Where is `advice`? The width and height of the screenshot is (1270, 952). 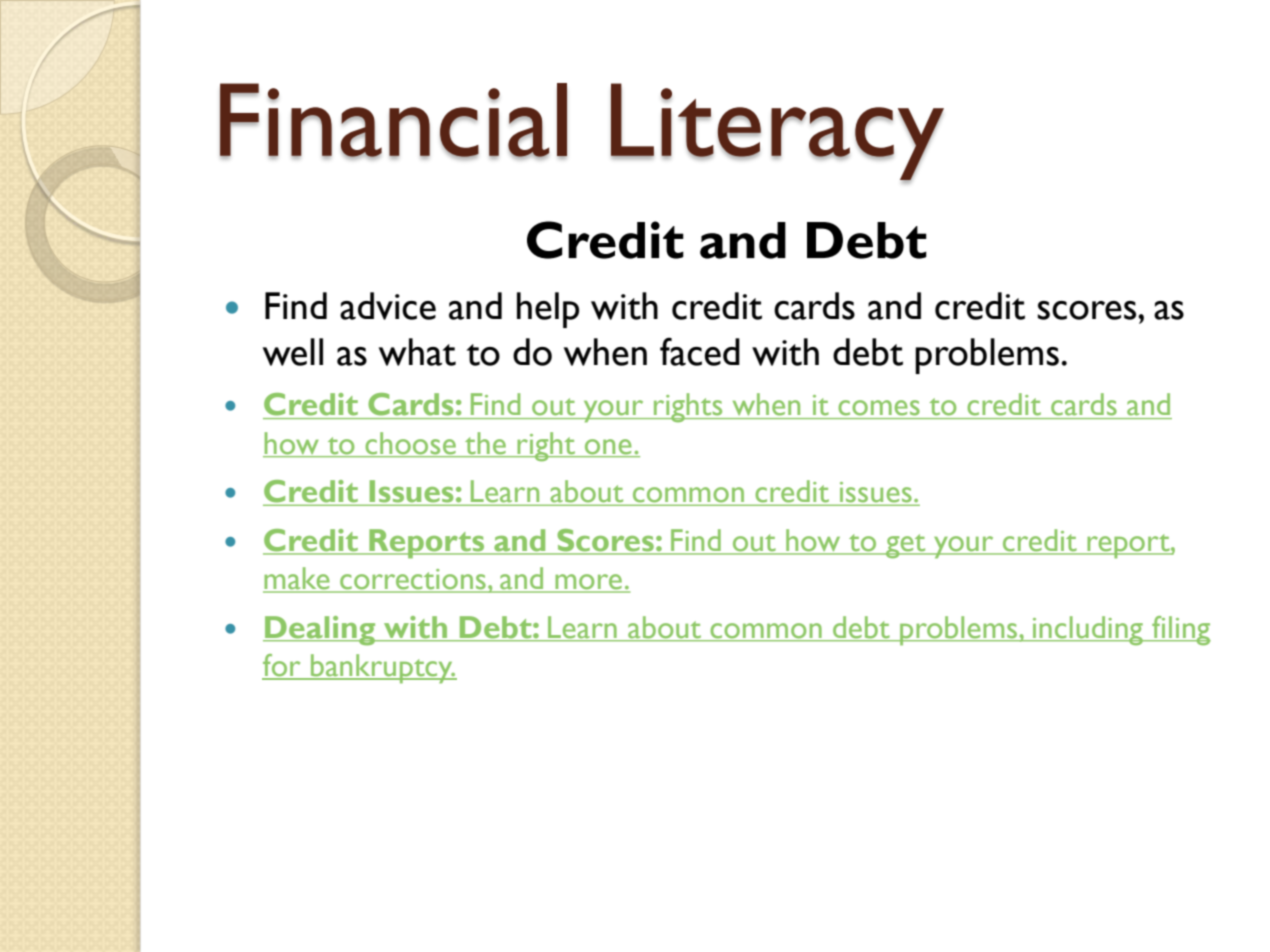 advice is located at coordinates (388, 306).
